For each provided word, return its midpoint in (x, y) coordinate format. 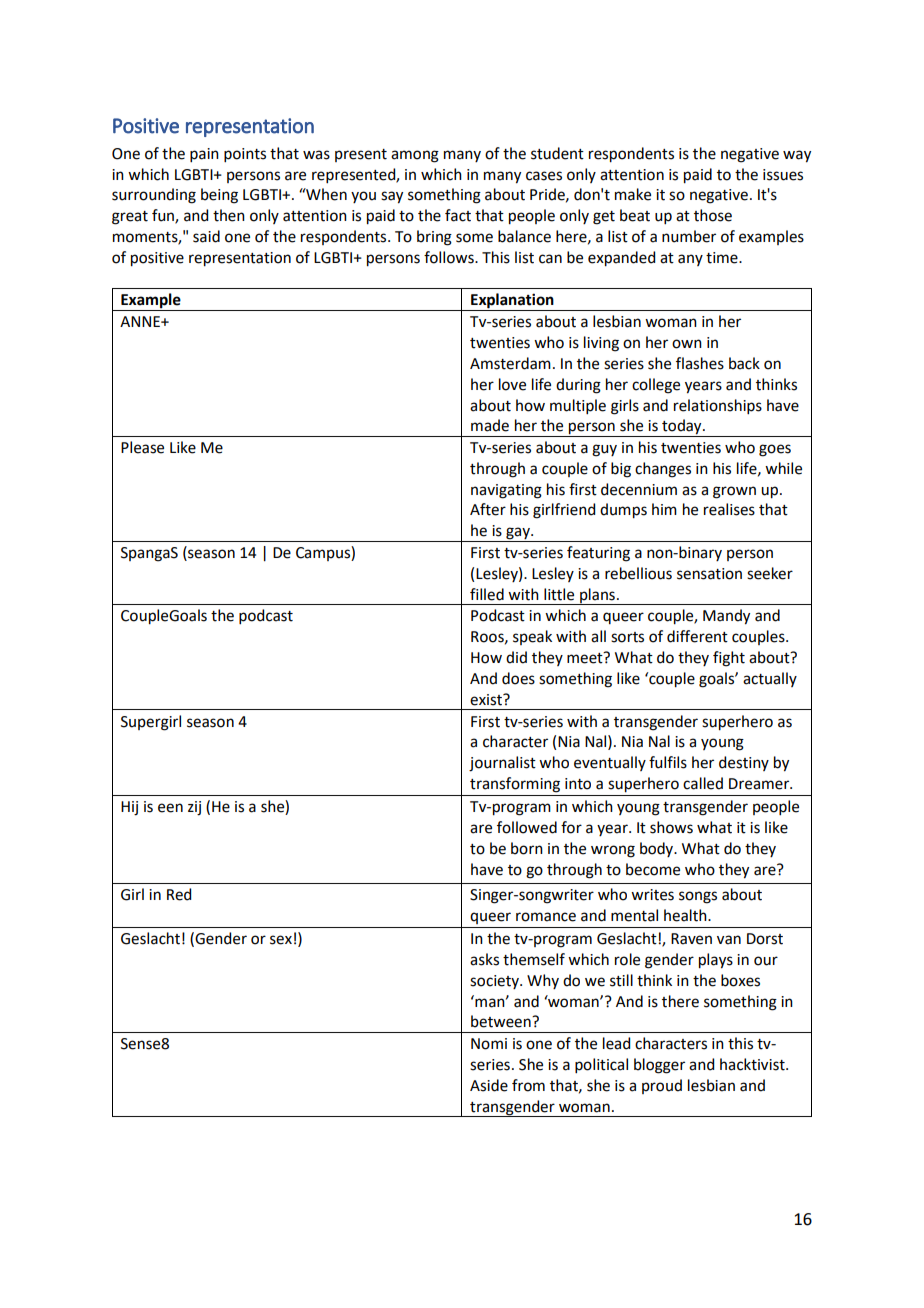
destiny (744, 763)
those (713, 215)
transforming (515, 785)
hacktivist (753, 1064)
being (219, 196)
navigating (506, 491)
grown (734, 492)
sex (281, 940)
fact (458, 215)
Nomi (489, 1044)
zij (194, 808)
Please (142, 447)
